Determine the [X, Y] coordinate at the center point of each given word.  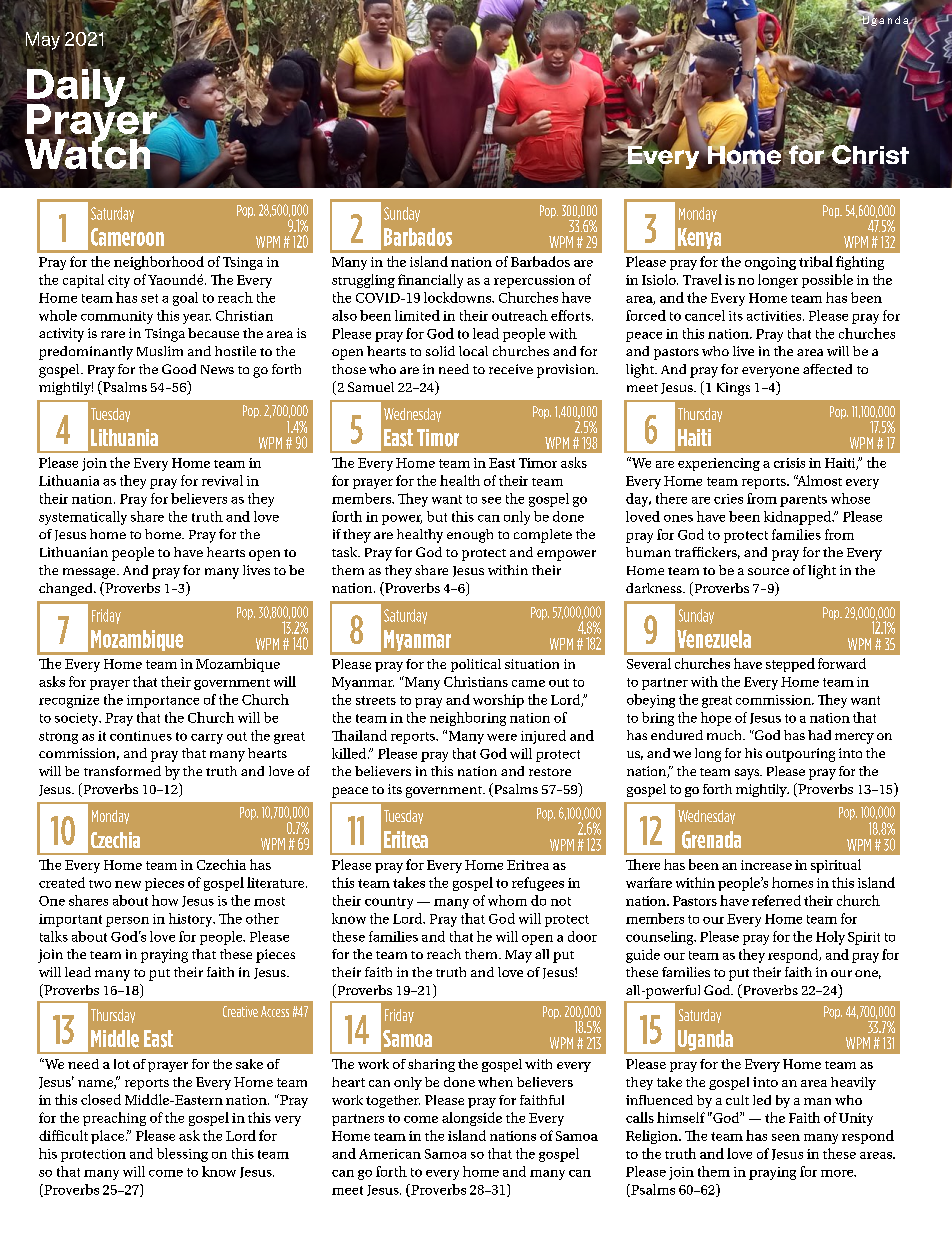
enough [470, 536]
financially [430, 281]
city [119, 281]
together [393, 1101]
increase [766, 865]
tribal [816, 261]
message [90, 573]
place [109, 1137]
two [100, 884]
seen [786, 1137]
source [768, 571]
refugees [538, 884]
